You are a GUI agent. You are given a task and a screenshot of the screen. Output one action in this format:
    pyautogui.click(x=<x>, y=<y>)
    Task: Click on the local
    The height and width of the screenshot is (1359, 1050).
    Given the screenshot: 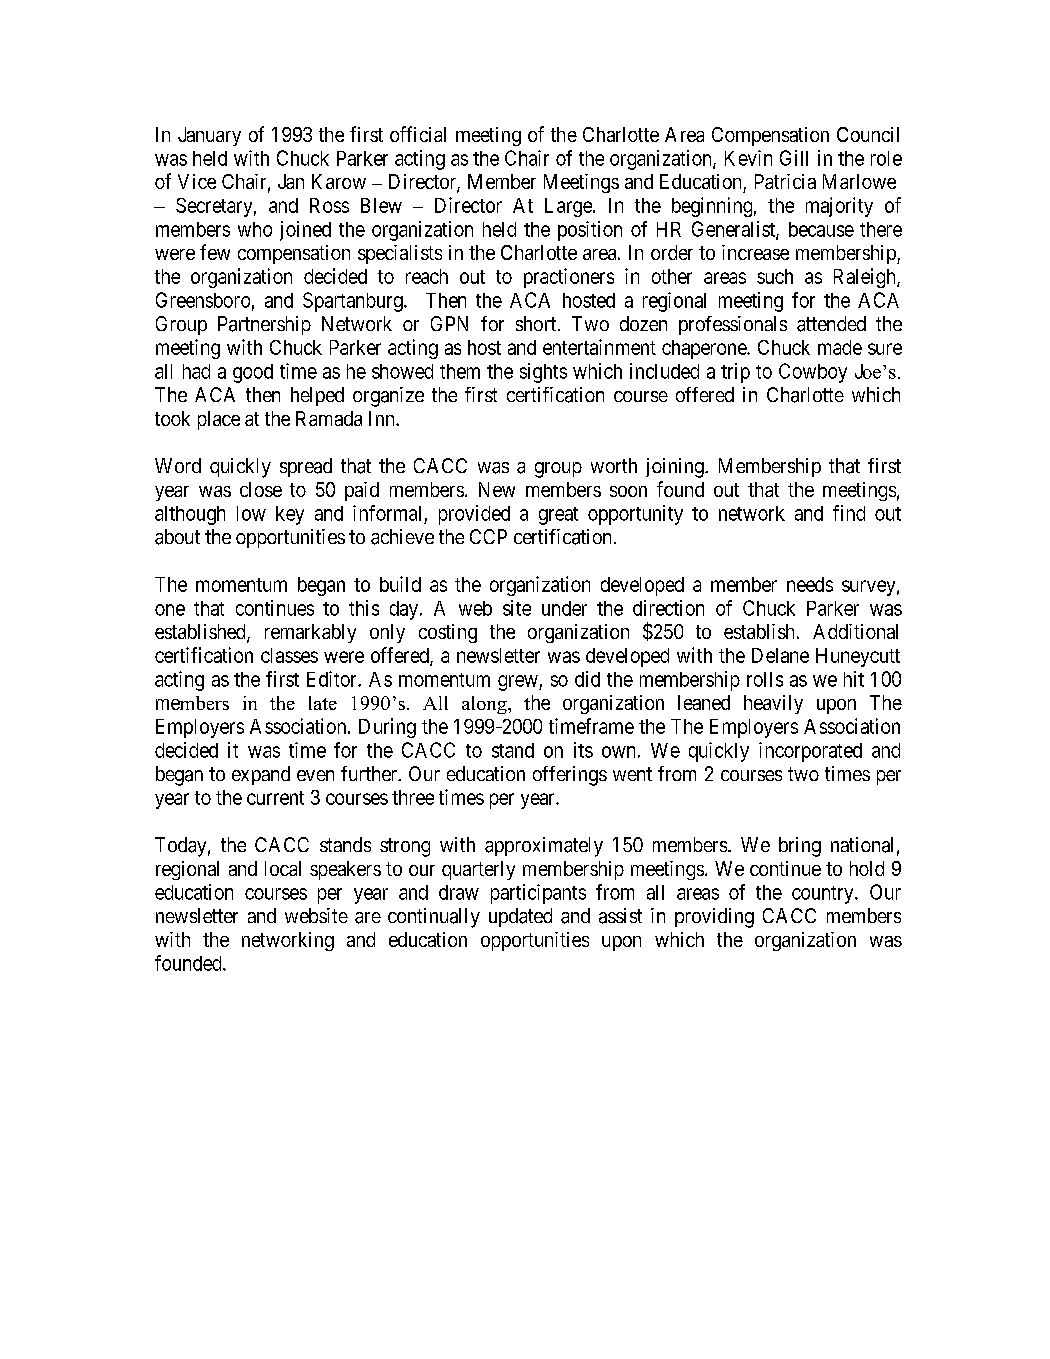 What is the action you would take?
    pyautogui.click(x=283, y=868)
